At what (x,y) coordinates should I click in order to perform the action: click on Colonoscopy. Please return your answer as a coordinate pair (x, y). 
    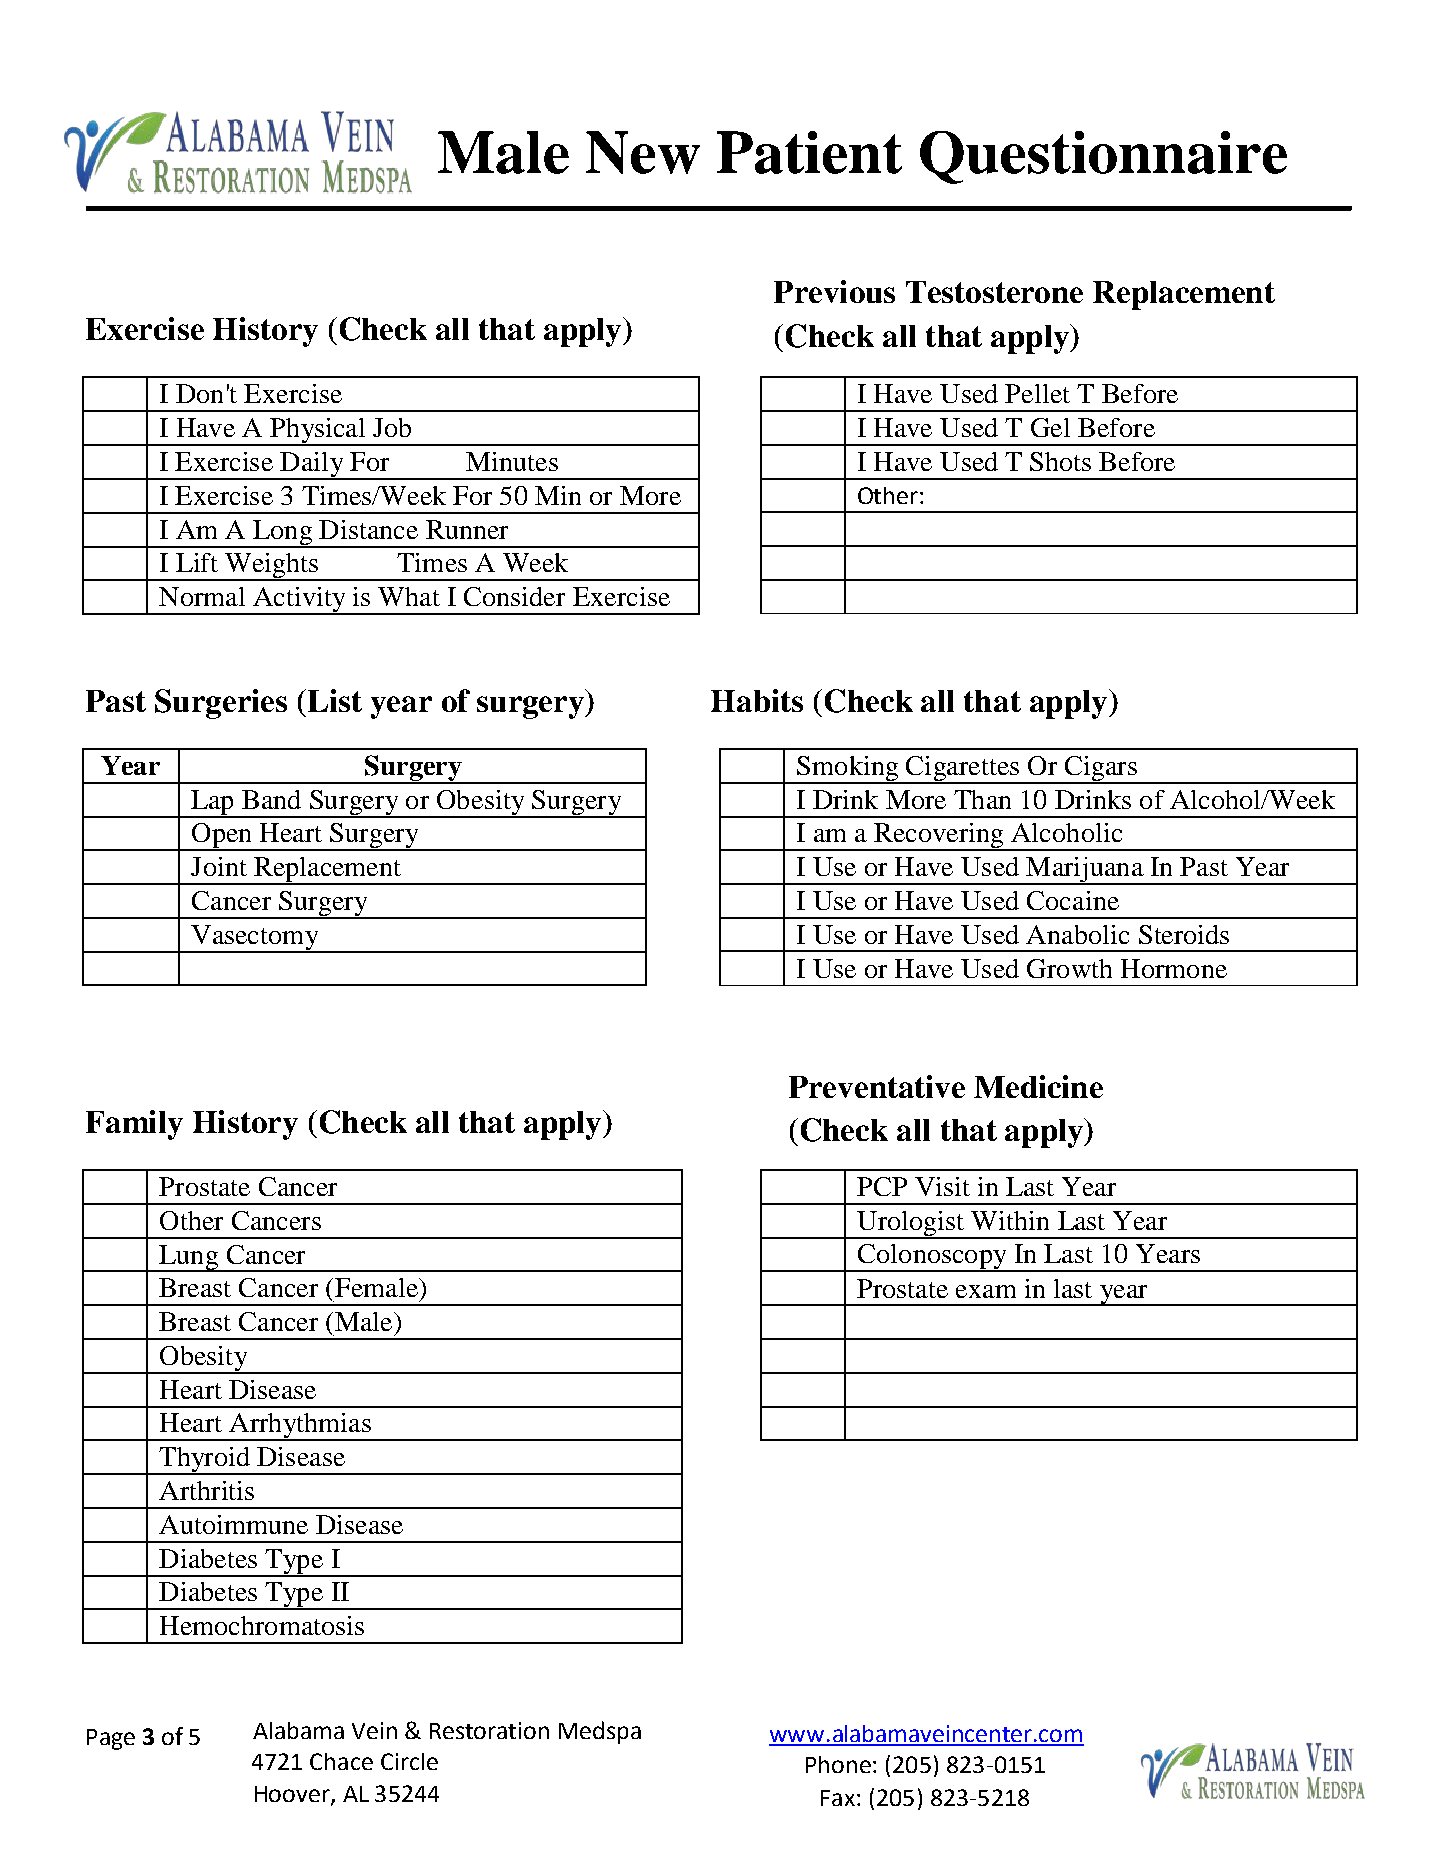
    Looking at the image, I should click on (932, 1258).
